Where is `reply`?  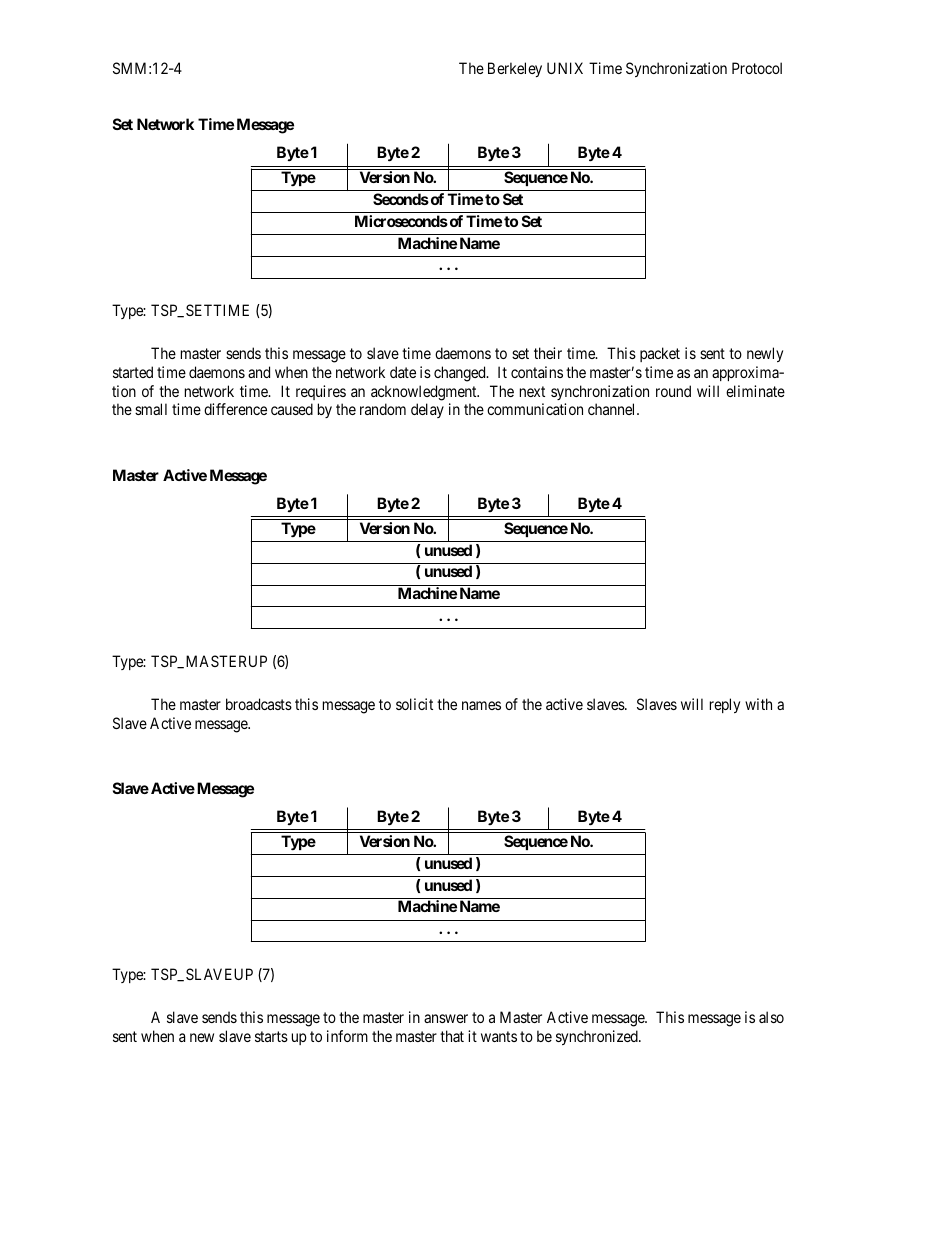
reply is located at coordinates (725, 705).
